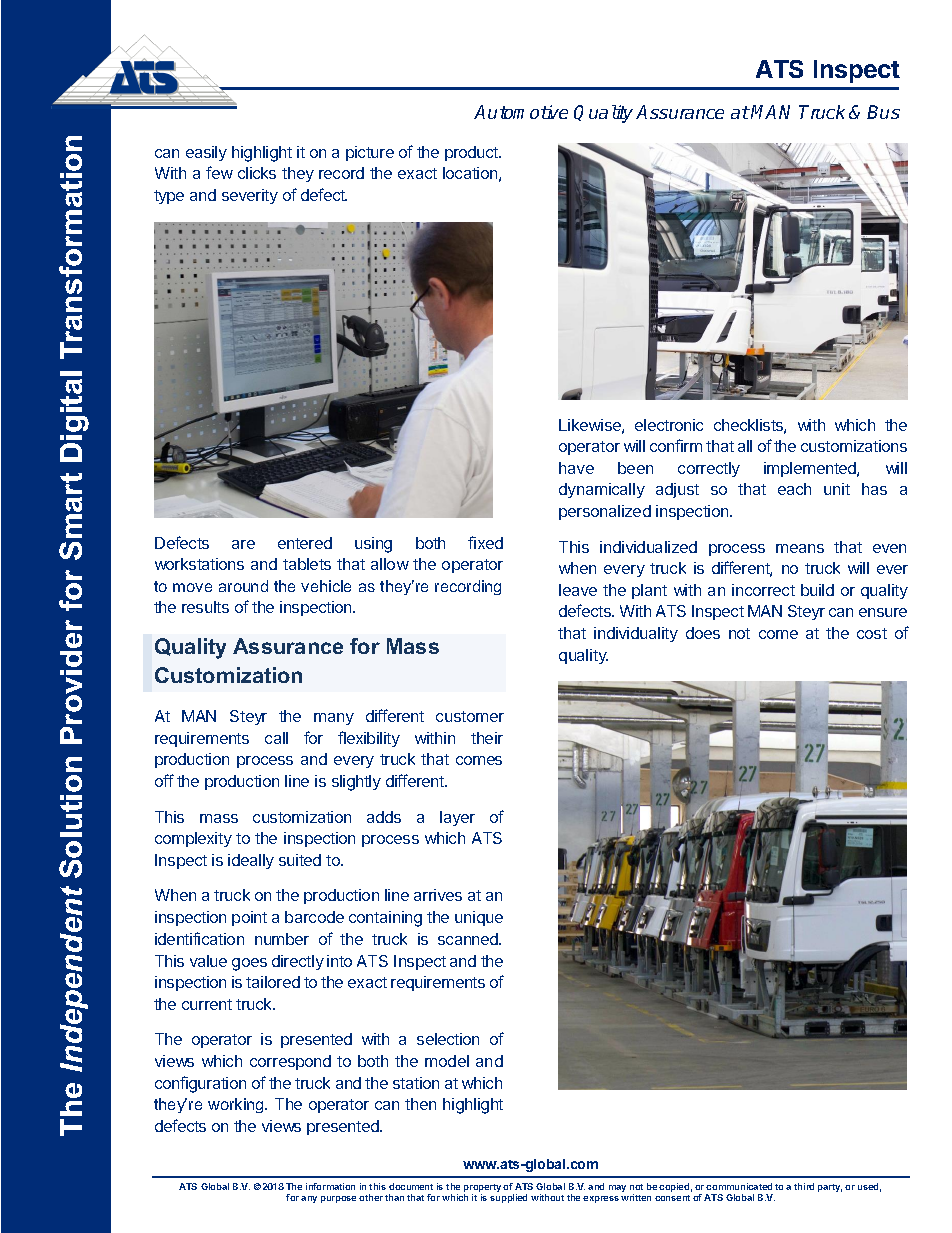 This page has width=952, height=1233. I want to click on are, so click(243, 544).
